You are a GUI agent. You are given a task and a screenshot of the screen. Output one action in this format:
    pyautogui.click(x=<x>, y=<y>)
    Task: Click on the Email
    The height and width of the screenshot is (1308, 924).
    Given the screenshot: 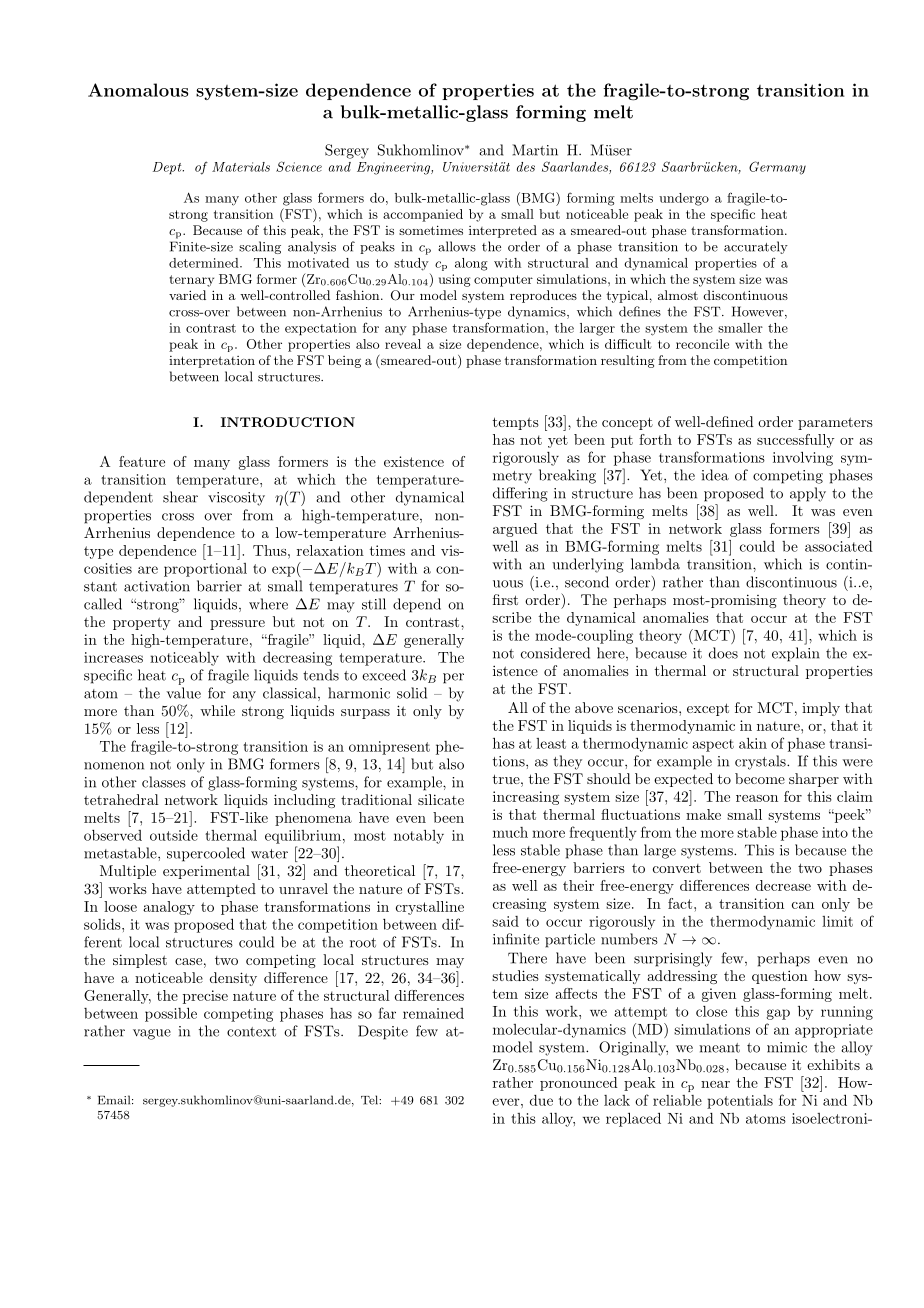 What is the action you would take?
    pyautogui.click(x=115, y=1100)
